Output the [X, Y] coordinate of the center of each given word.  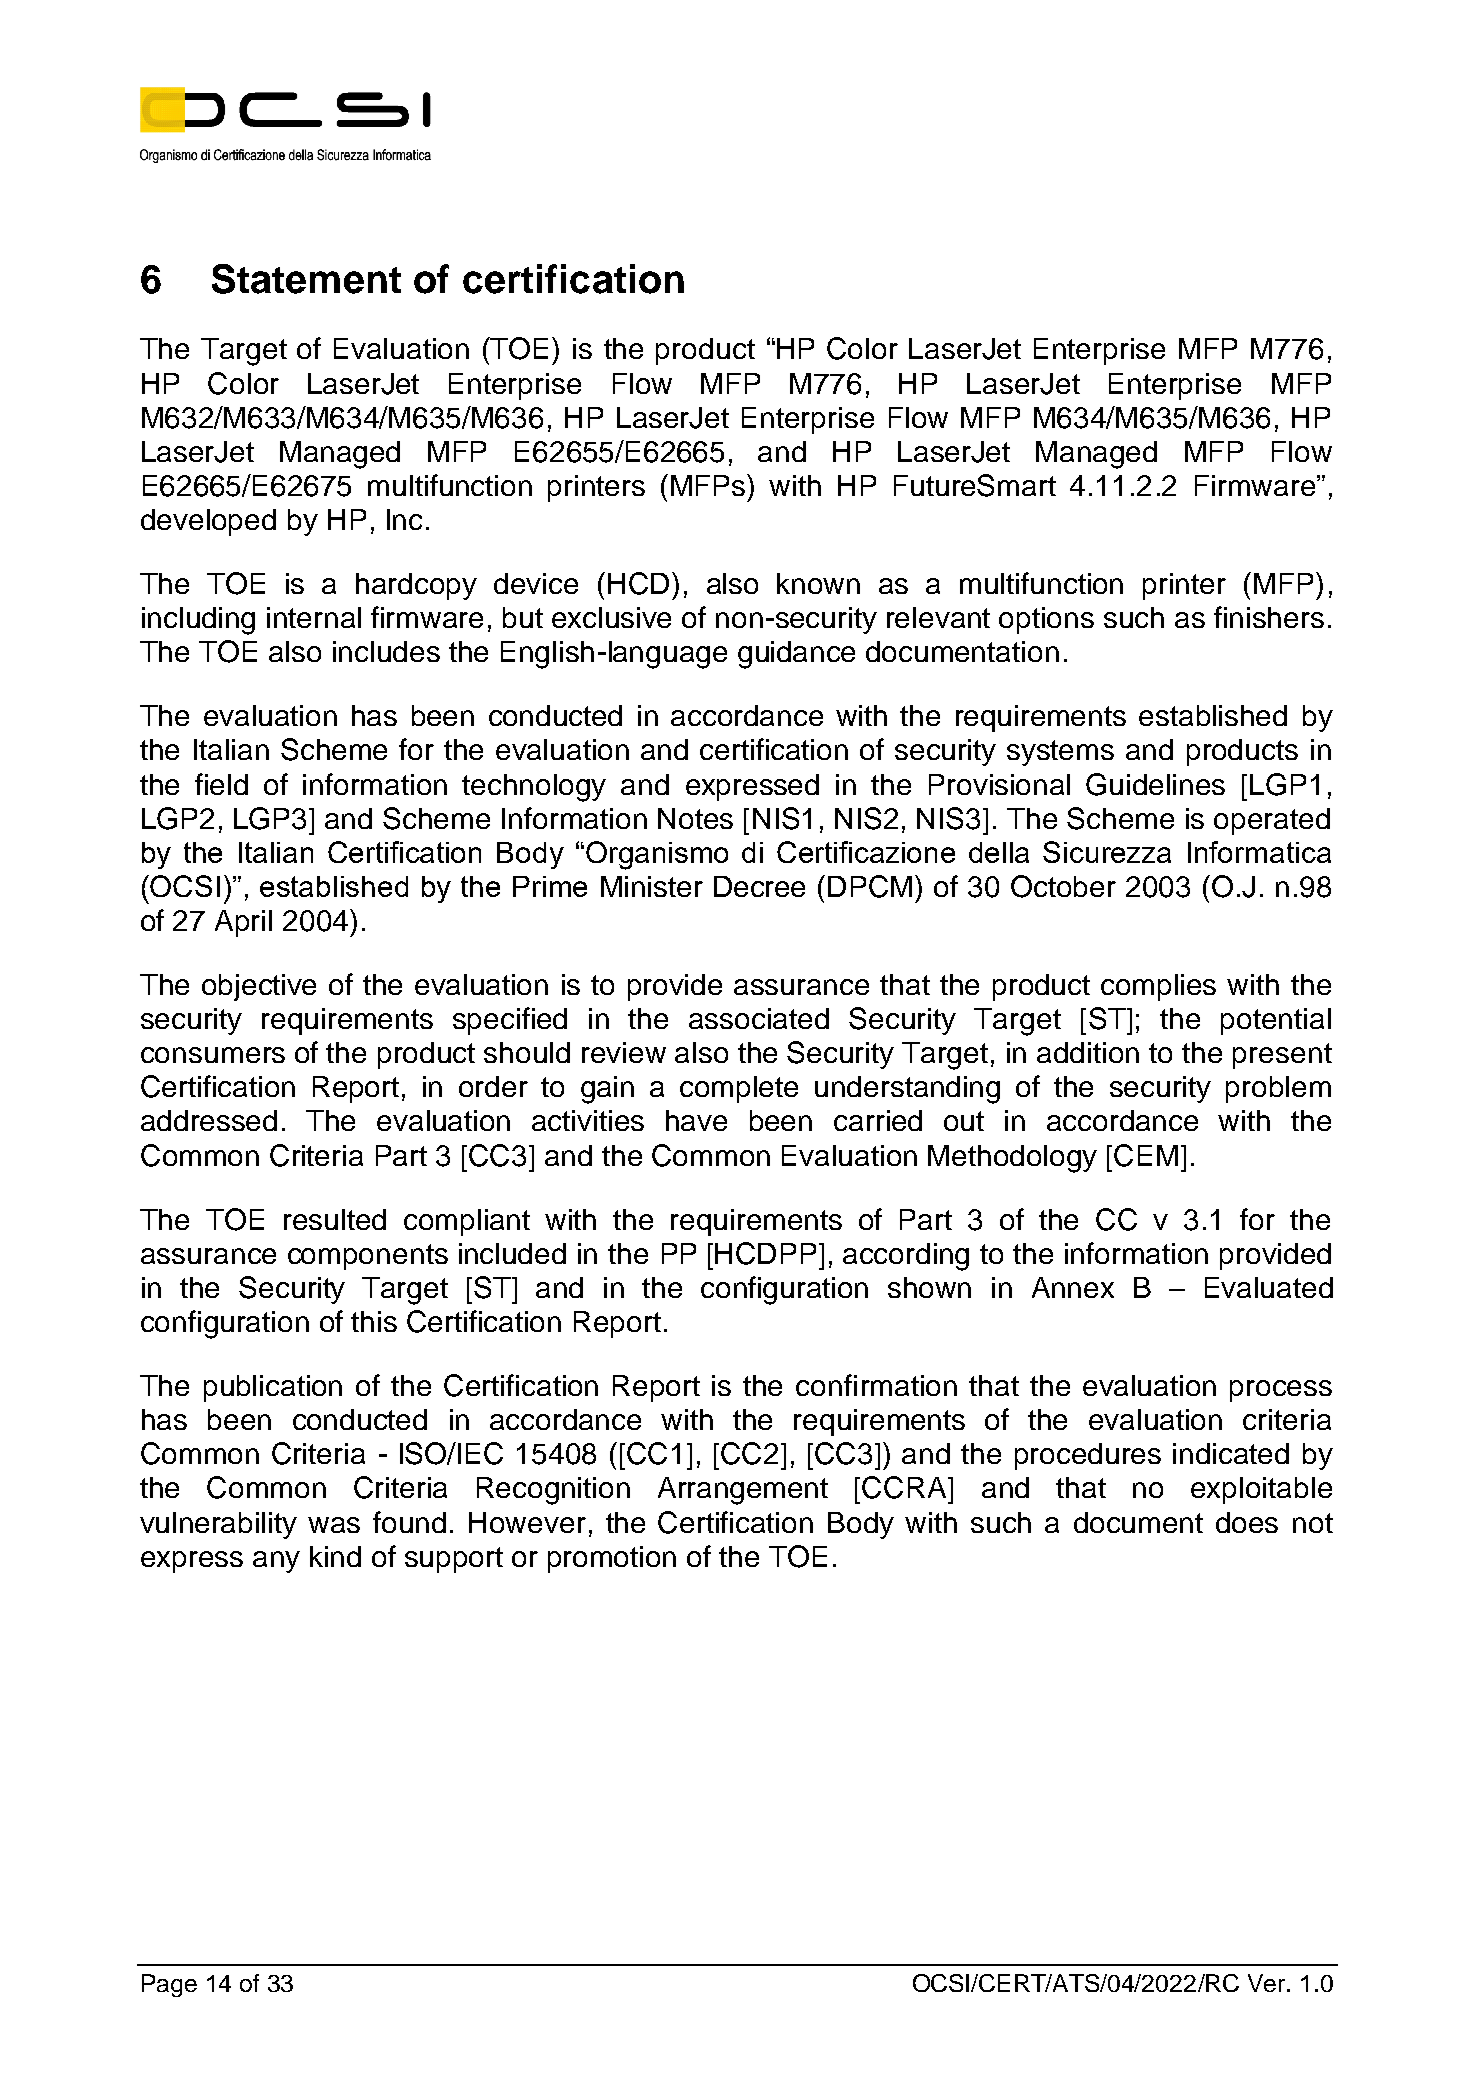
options [1046, 620]
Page [169, 1985]
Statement [306, 279]
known [818, 583]
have [696, 1120]
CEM [1146, 1155]
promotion [612, 1559]
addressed [209, 1120]
